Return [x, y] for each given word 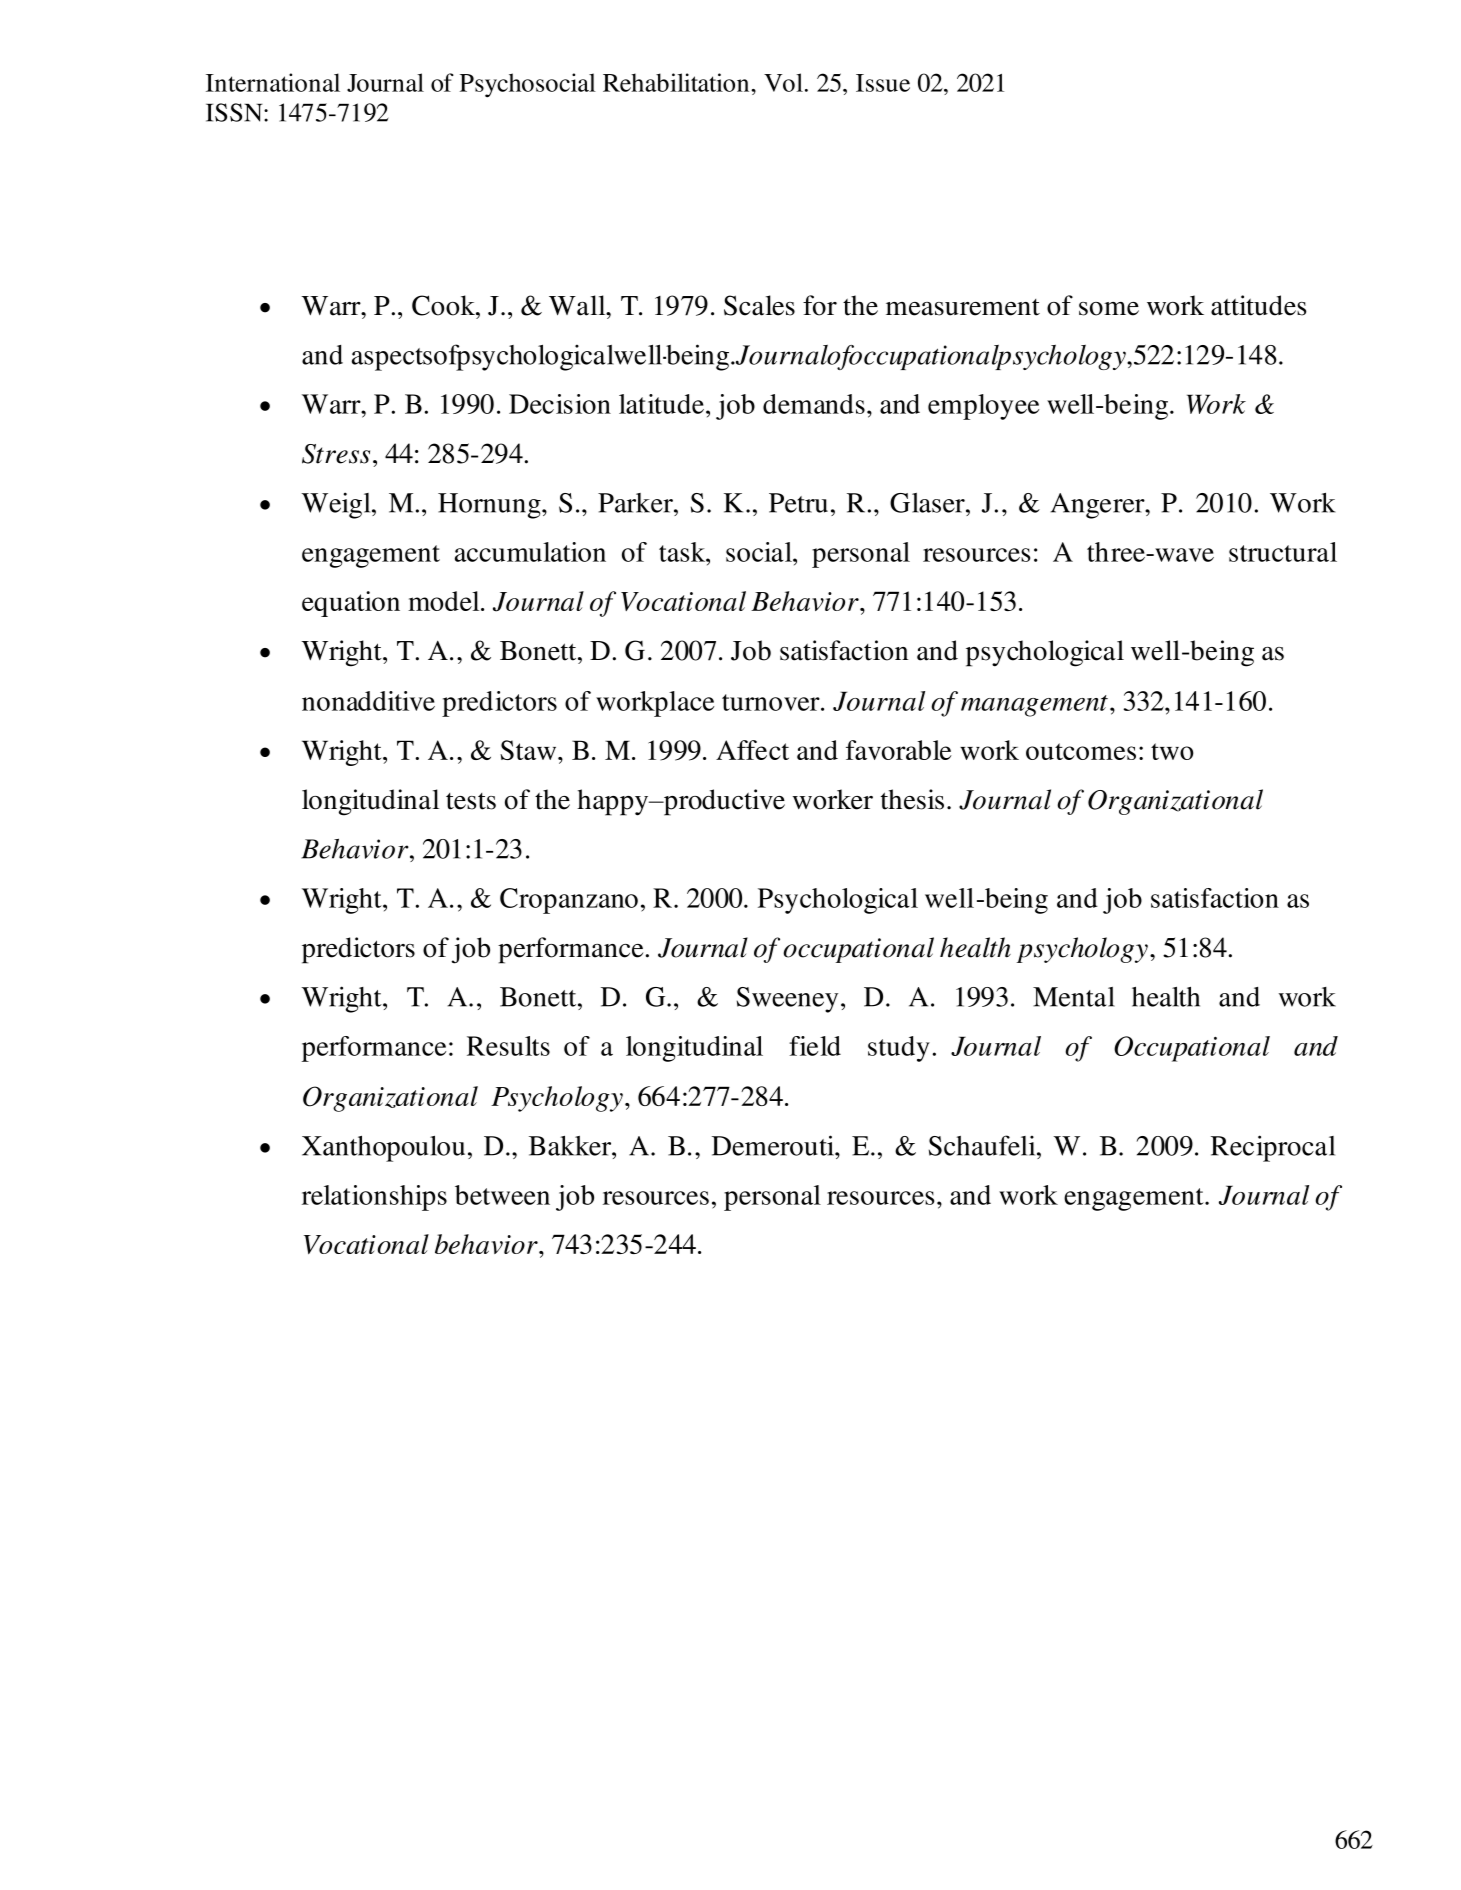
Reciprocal [1273, 1148]
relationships [374, 1198]
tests [471, 801]
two [1172, 751]
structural [1283, 552]
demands [814, 404]
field [815, 1046]
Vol [783, 82]
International [273, 82]
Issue [883, 83]
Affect [752, 750]
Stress [336, 454]
